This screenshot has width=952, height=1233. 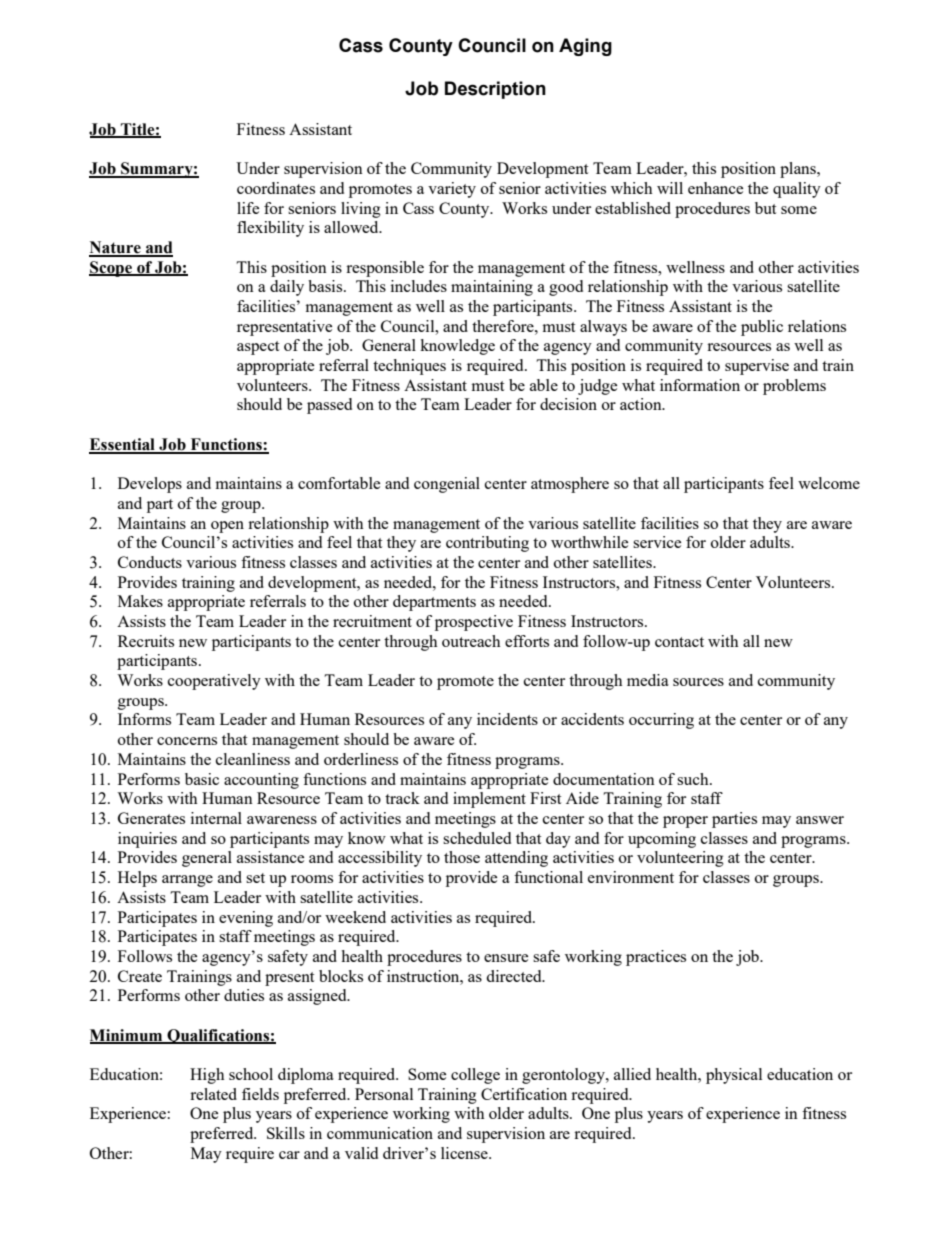 I want to click on plans, so click(x=799, y=170).
